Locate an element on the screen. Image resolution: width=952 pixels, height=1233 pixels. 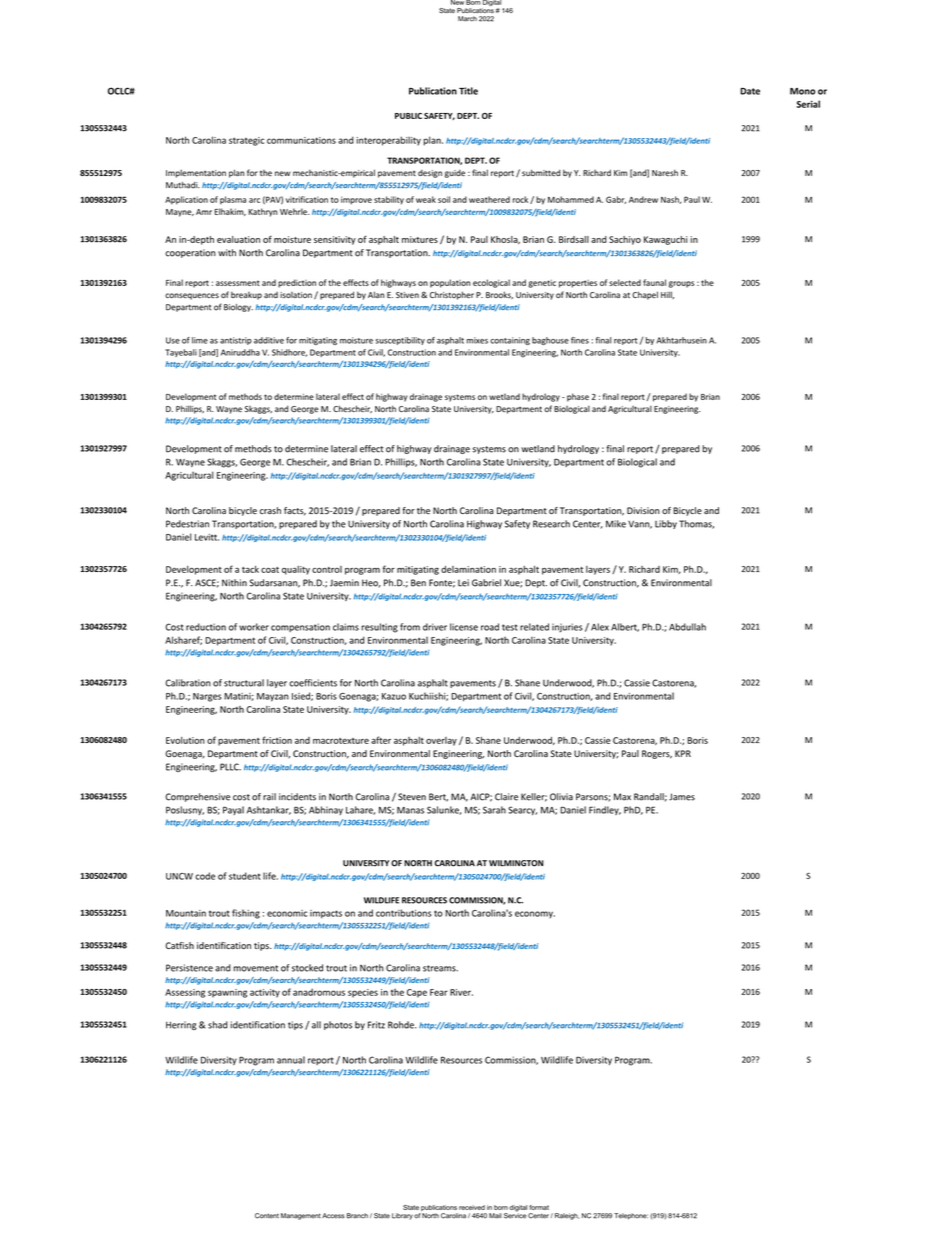
Date is located at coordinates (750, 91).
